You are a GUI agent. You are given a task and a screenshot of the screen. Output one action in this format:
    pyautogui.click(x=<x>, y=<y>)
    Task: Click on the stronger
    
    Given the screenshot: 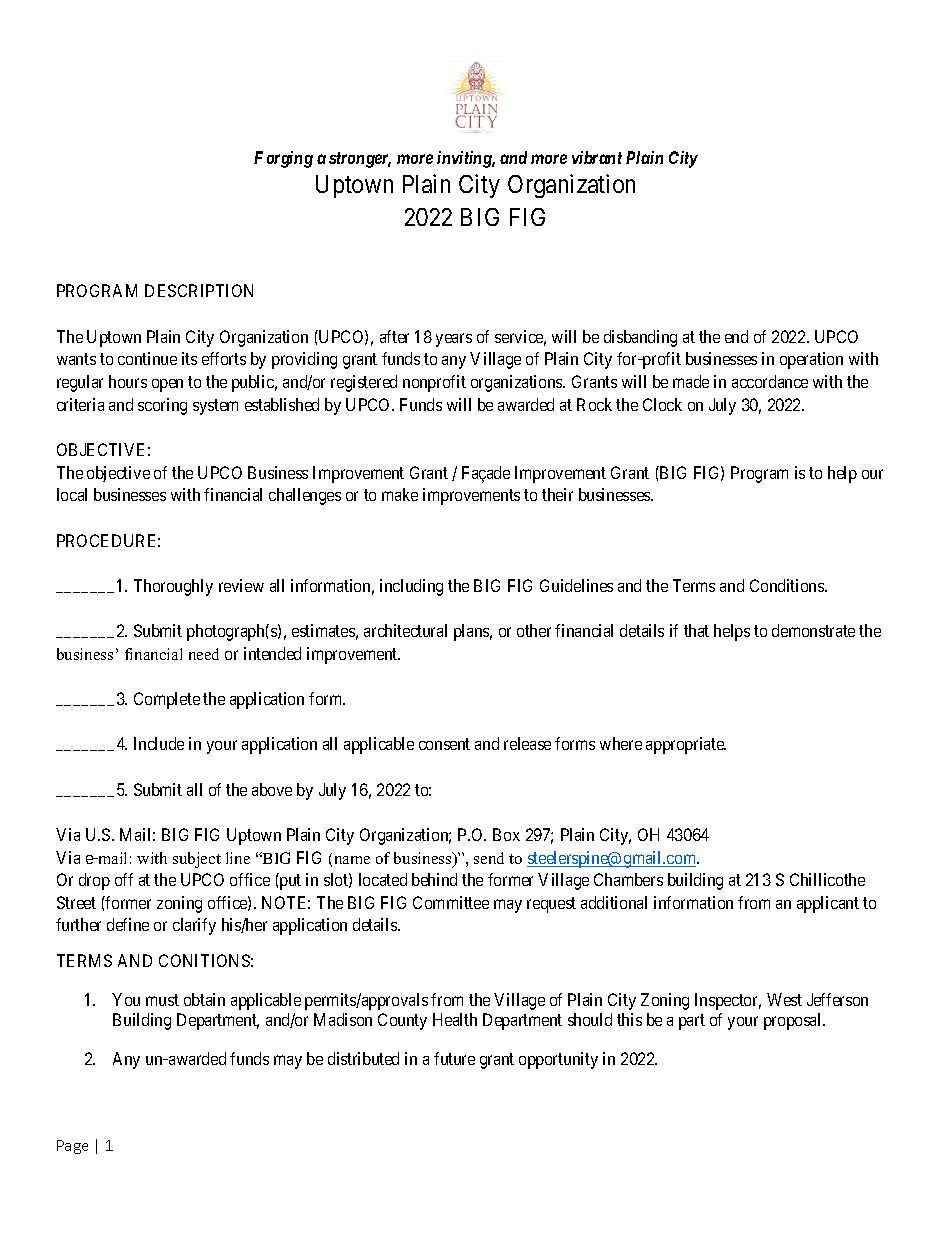 What is the action you would take?
    pyautogui.click(x=360, y=160)
